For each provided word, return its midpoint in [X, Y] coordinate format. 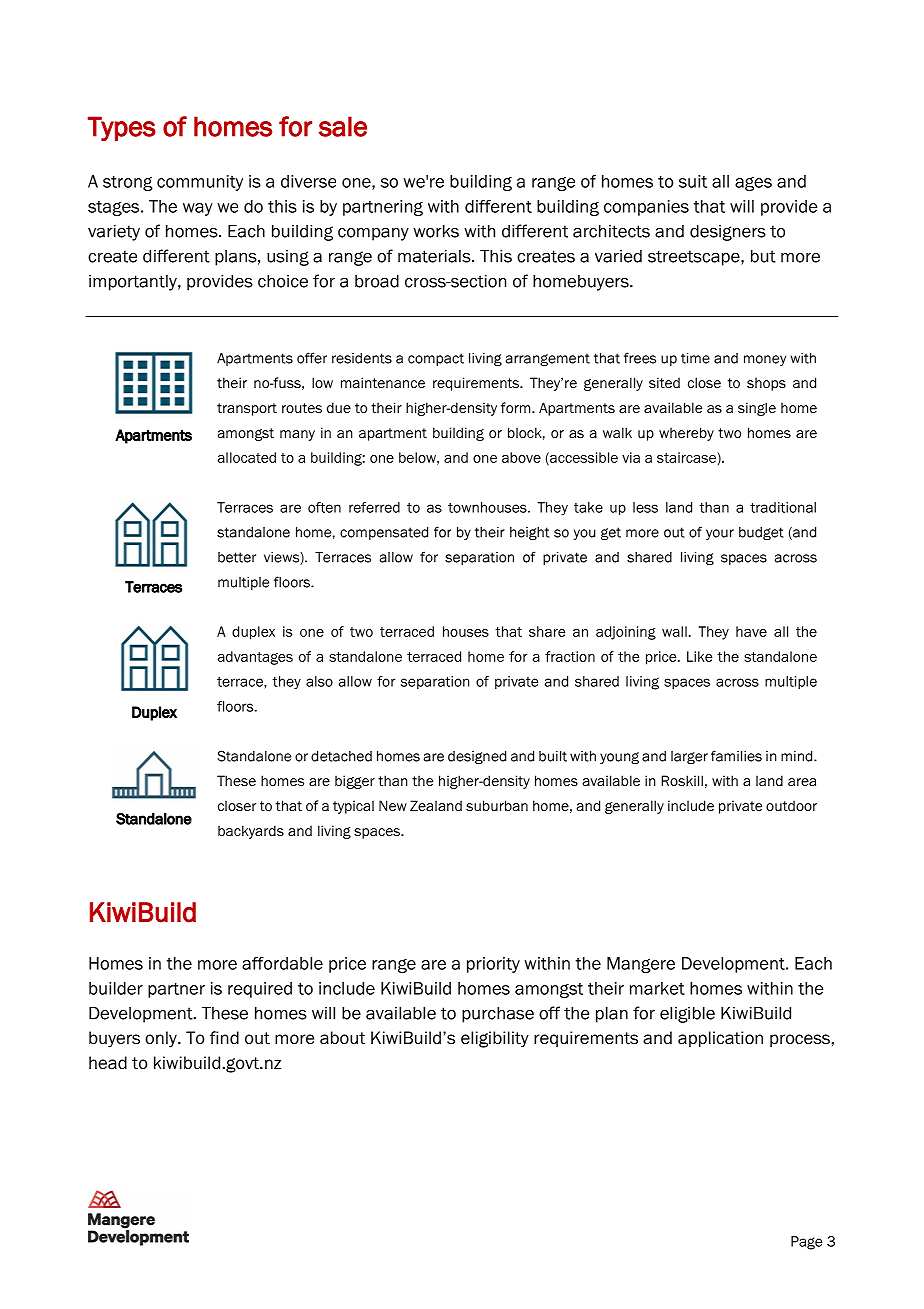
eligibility [495, 1039]
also [319, 681]
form [517, 407]
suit [693, 181]
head [108, 1063]
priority [493, 965]
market [657, 988]
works [436, 231]
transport [247, 409]
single [757, 409]
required [260, 990]
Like [699, 656]
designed [477, 757]
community [200, 183]
